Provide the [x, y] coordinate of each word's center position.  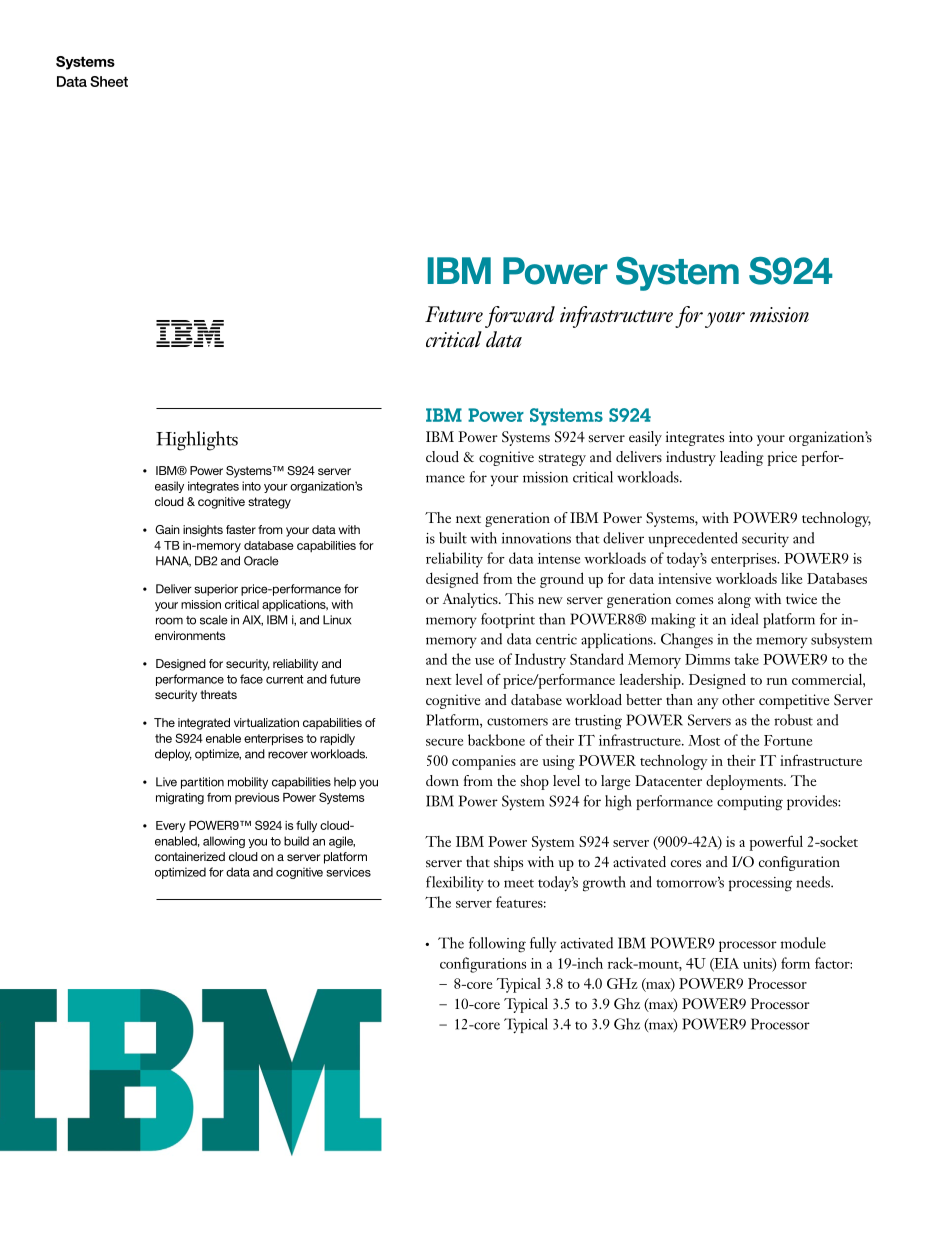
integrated [204, 724]
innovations [536, 538]
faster [241, 529]
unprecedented [693, 539]
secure [444, 742]
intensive [684, 578]
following [497, 945]
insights [203, 531]
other [738, 699]
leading [742, 458]
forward [520, 317]
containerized [190, 856]
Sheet [109, 81]
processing [760, 884]
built [453, 538]
